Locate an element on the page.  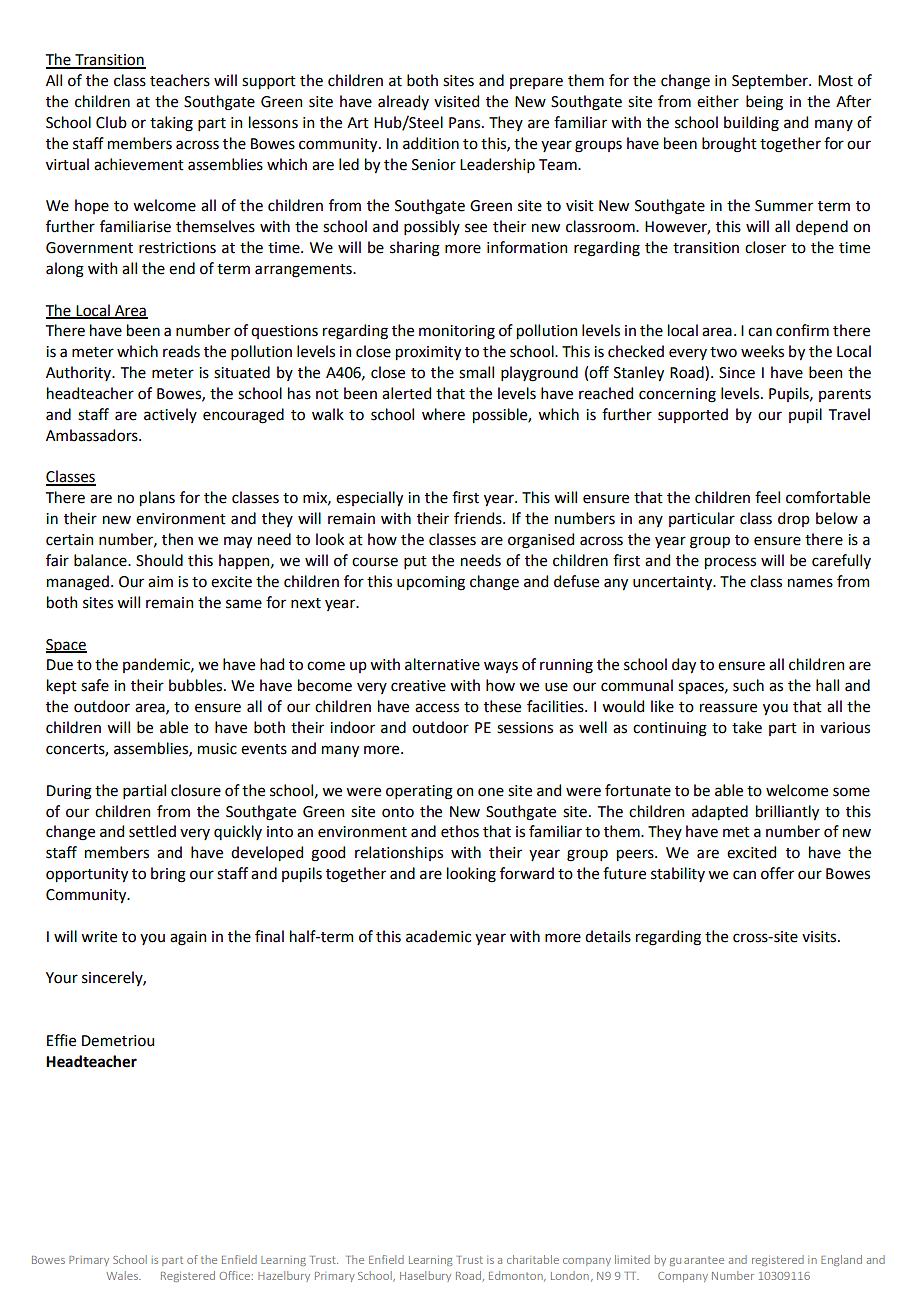
bubbles is located at coordinates (197, 685).
